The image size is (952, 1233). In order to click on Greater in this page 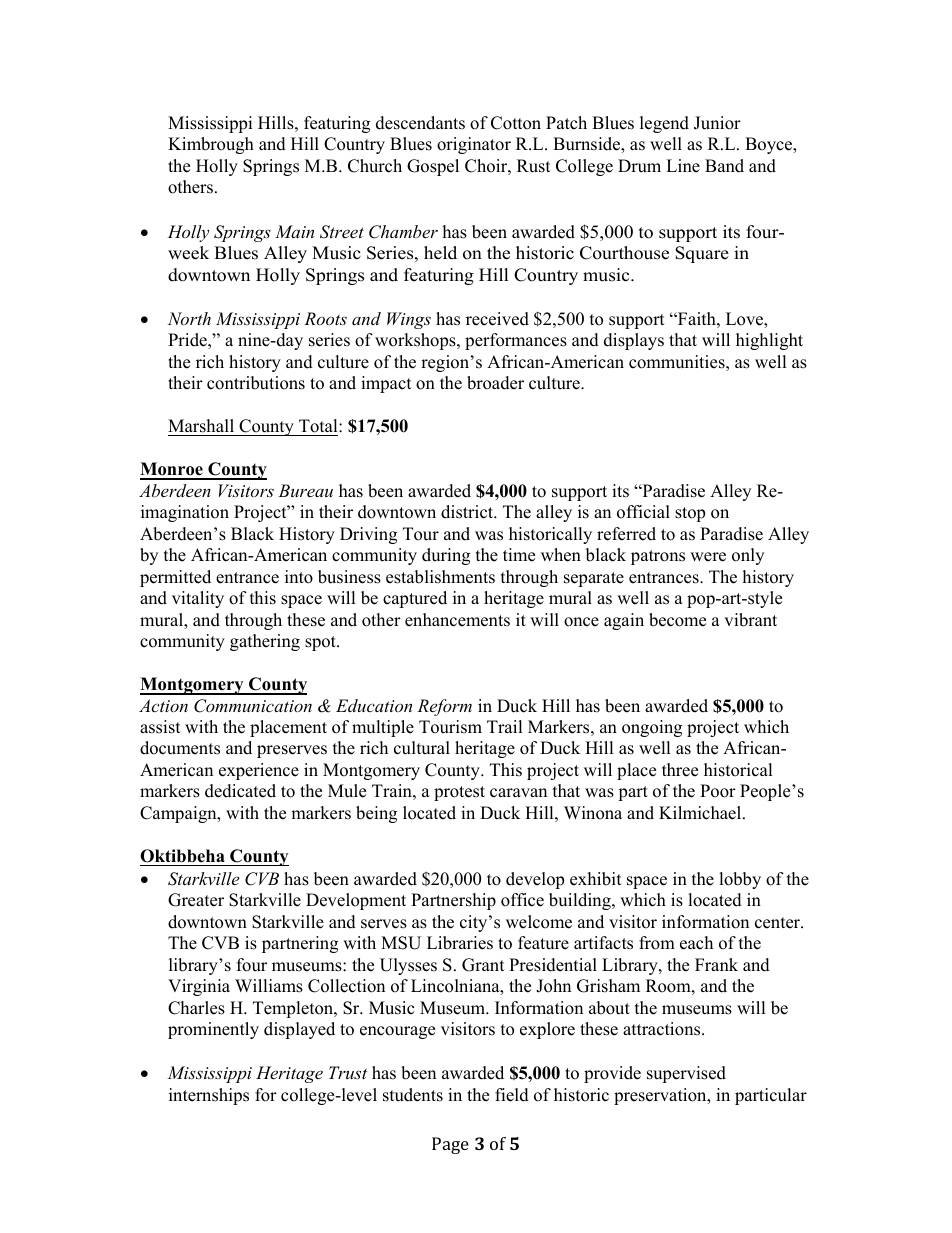, I will do `click(196, 900)`.
